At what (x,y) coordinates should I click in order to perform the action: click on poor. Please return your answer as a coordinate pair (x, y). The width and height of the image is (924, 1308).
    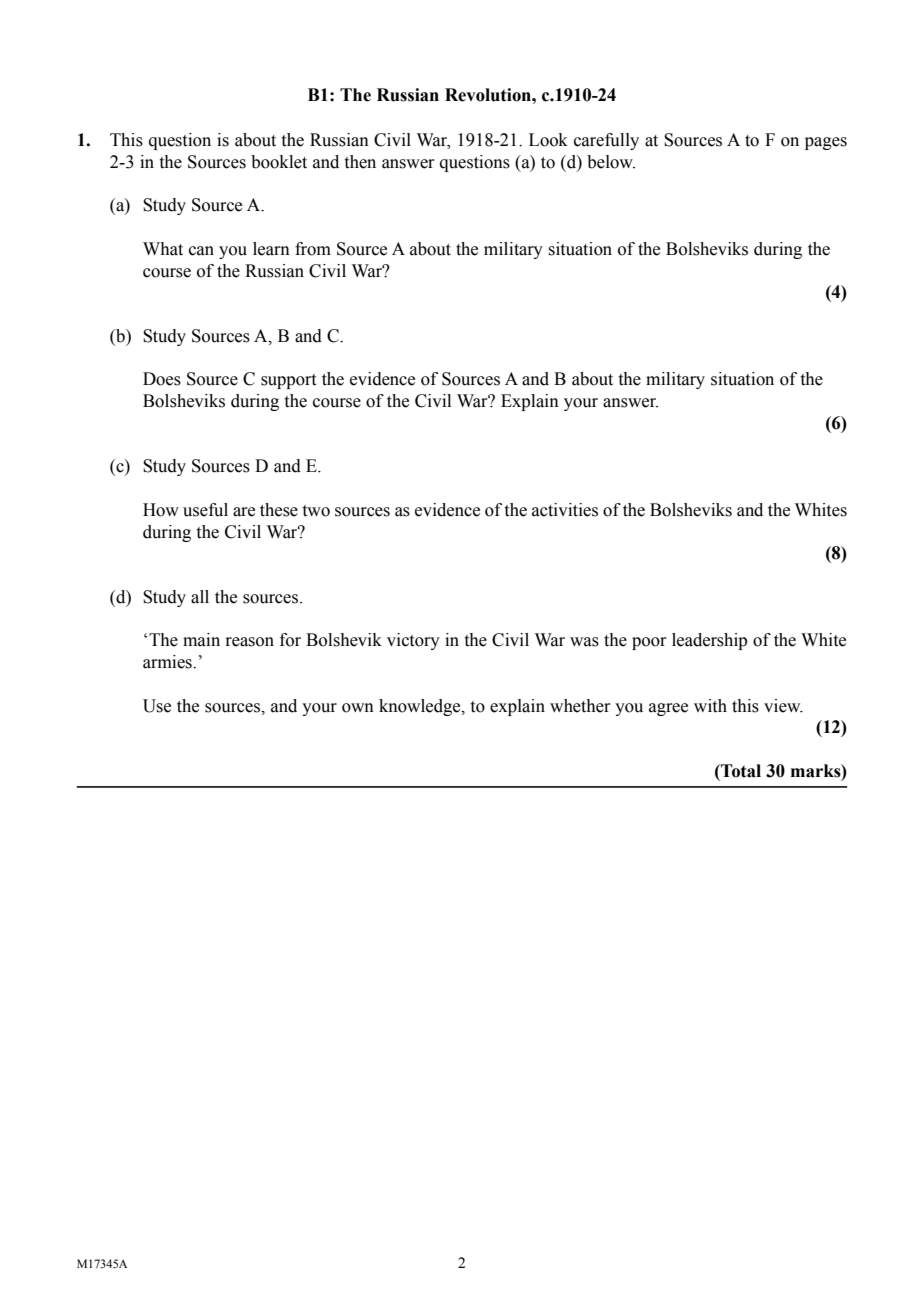
    Looking at the image, I should click on (649, 643).
